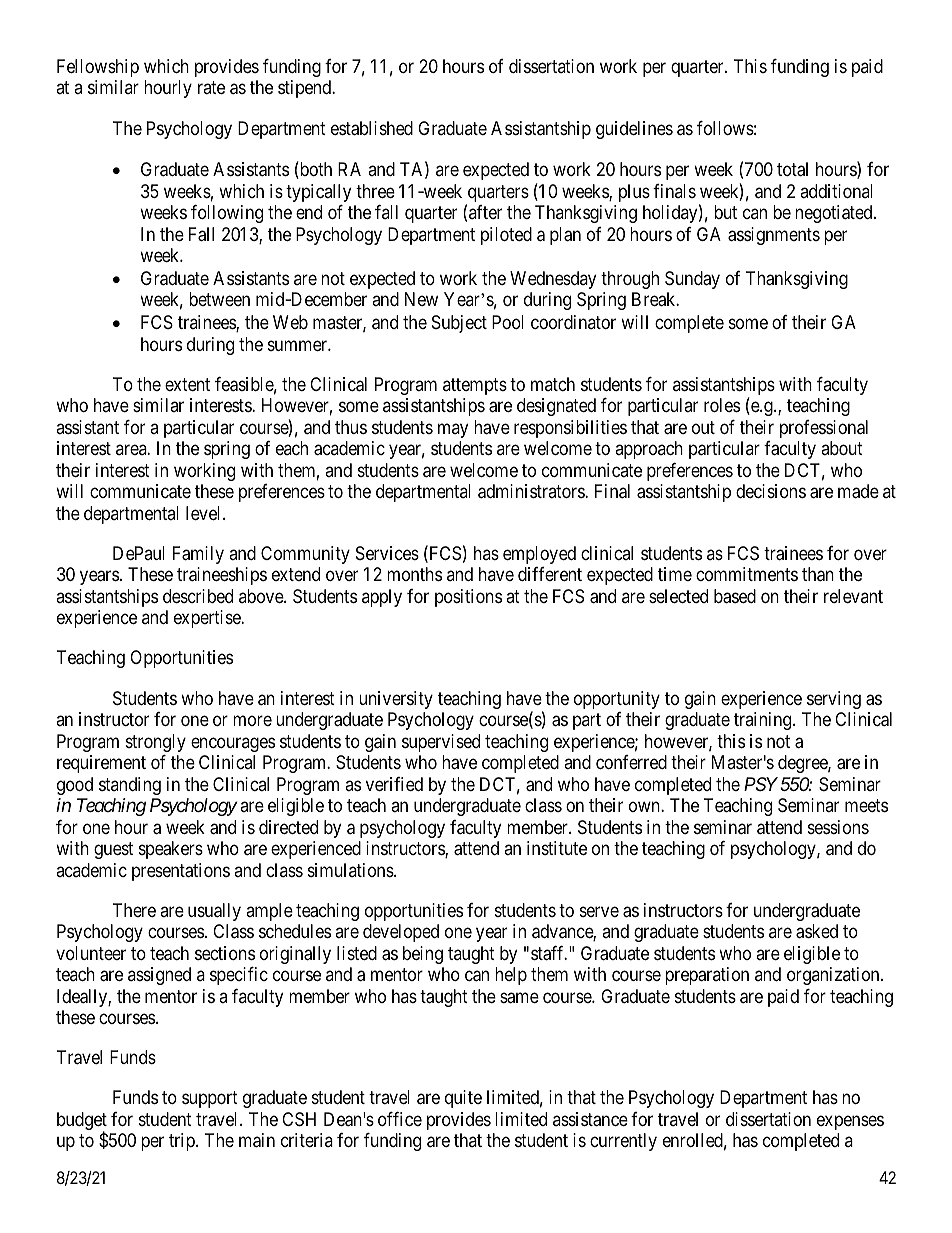  Describe the element at coordinates (198, 596) in the screenshot. I see `described` at that location.
